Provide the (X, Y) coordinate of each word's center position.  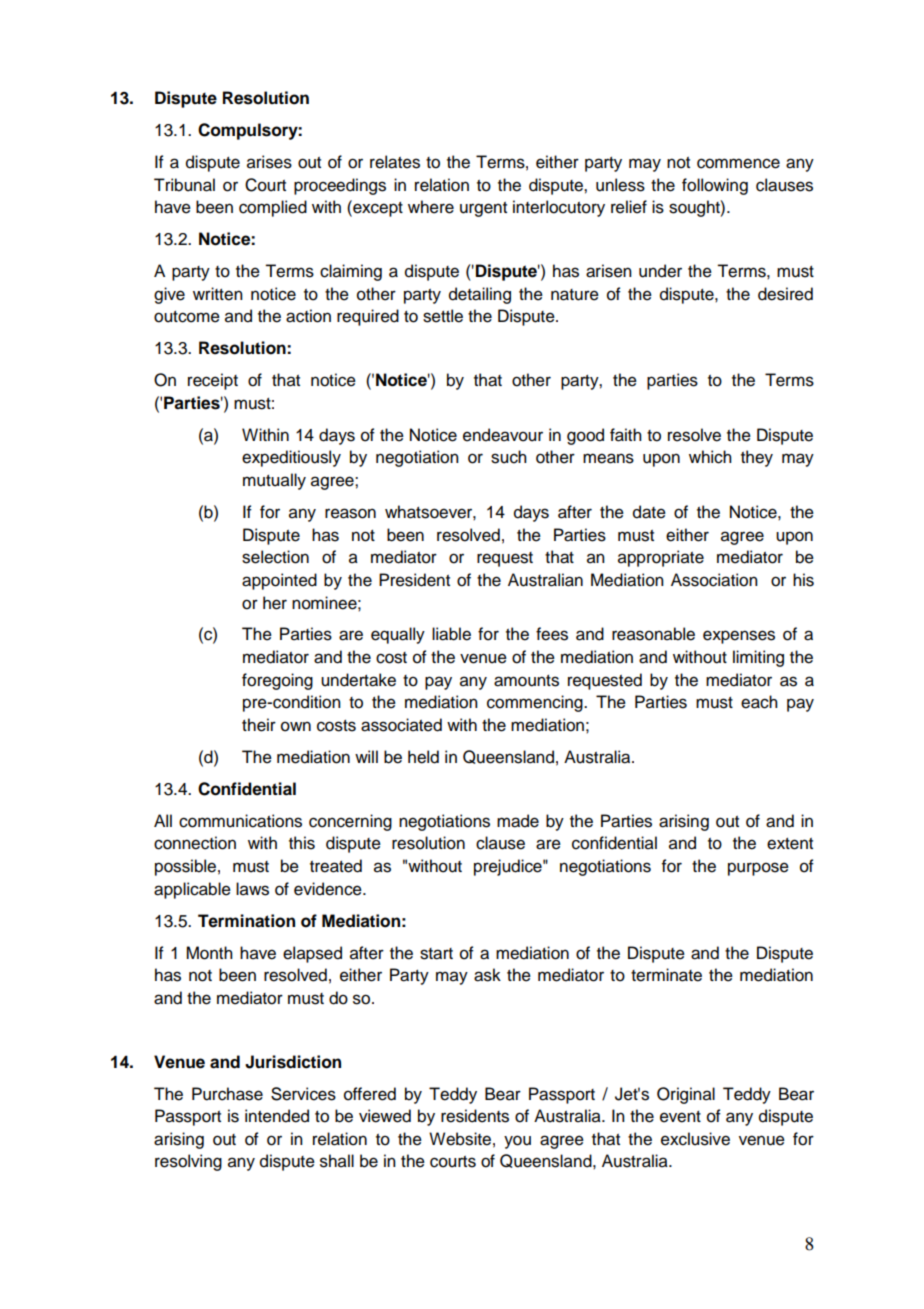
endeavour (503, 435)
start (436, 954)
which (710, 457)
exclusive (695, 1139)
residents (475, 1116)
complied (273, 208)
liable (451, 634)
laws (252, 889)
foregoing (277, 681)
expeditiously (291, 458)
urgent (483, 209)
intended (277, 1116)
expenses (739, 637)
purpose (758, 869)
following (715, 186)
